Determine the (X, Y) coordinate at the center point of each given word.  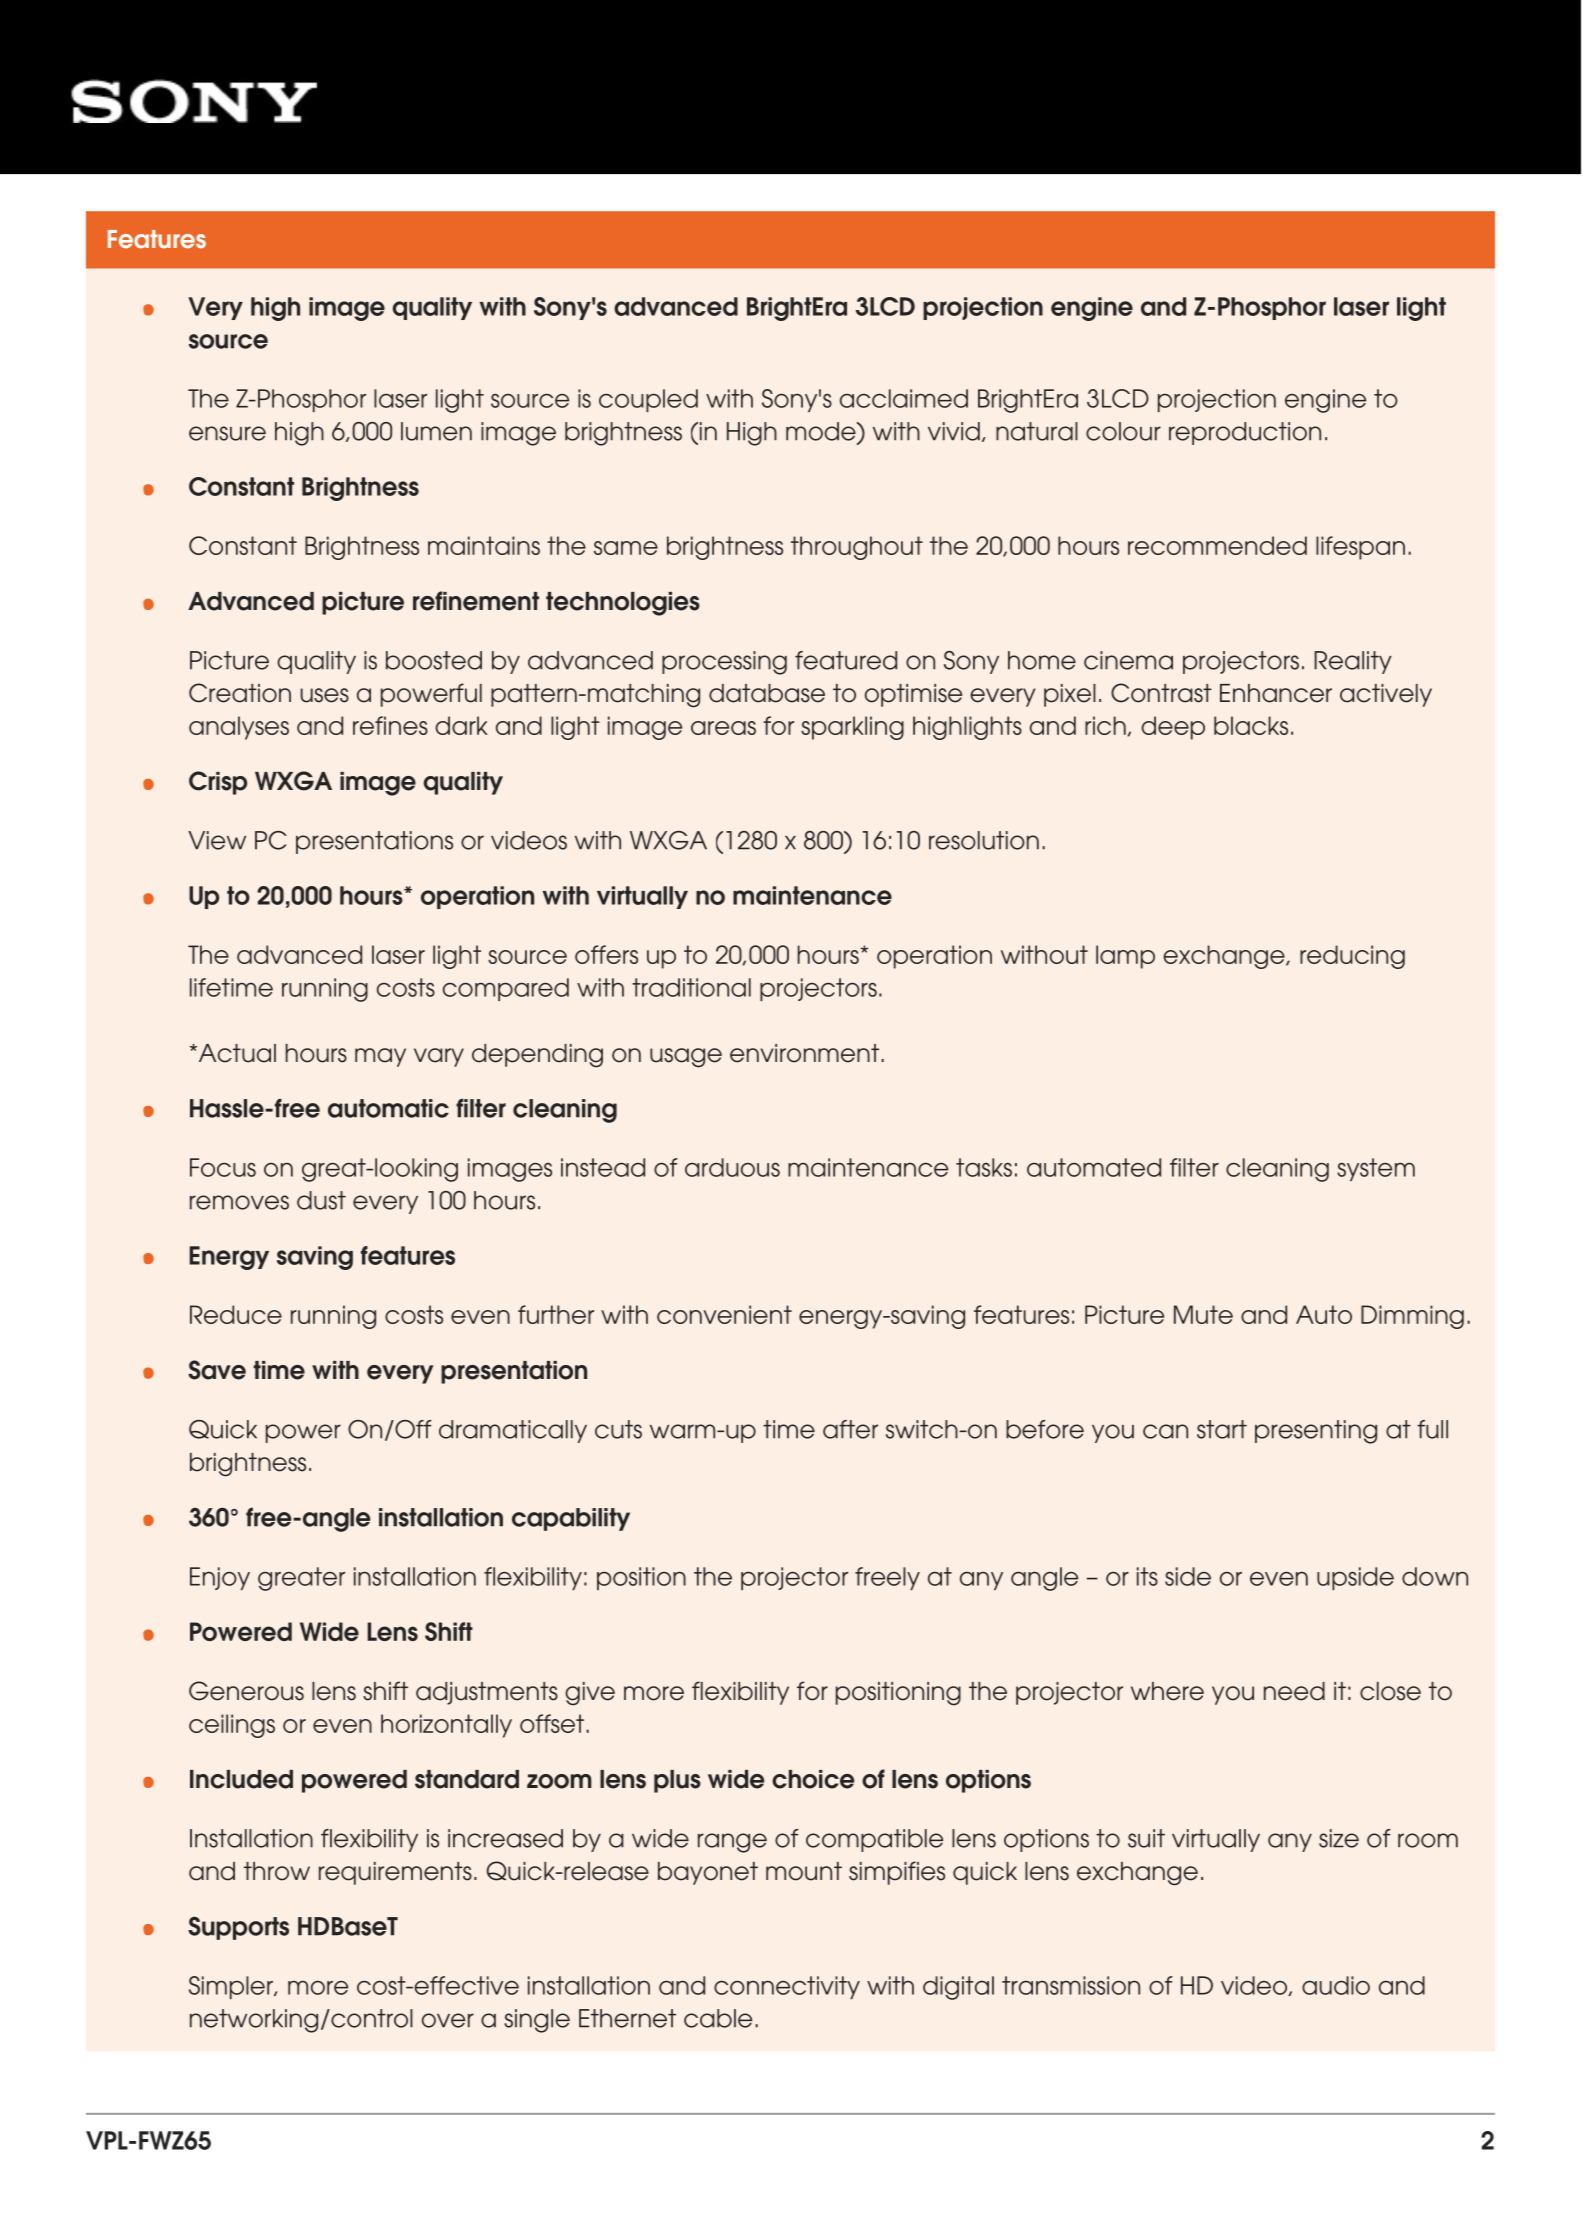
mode (822, 431)
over (448, 2020)
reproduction (1245, 433)
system (1376, 1169)
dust (321, 1200)
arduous (732, 1167)
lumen (436, 431)
